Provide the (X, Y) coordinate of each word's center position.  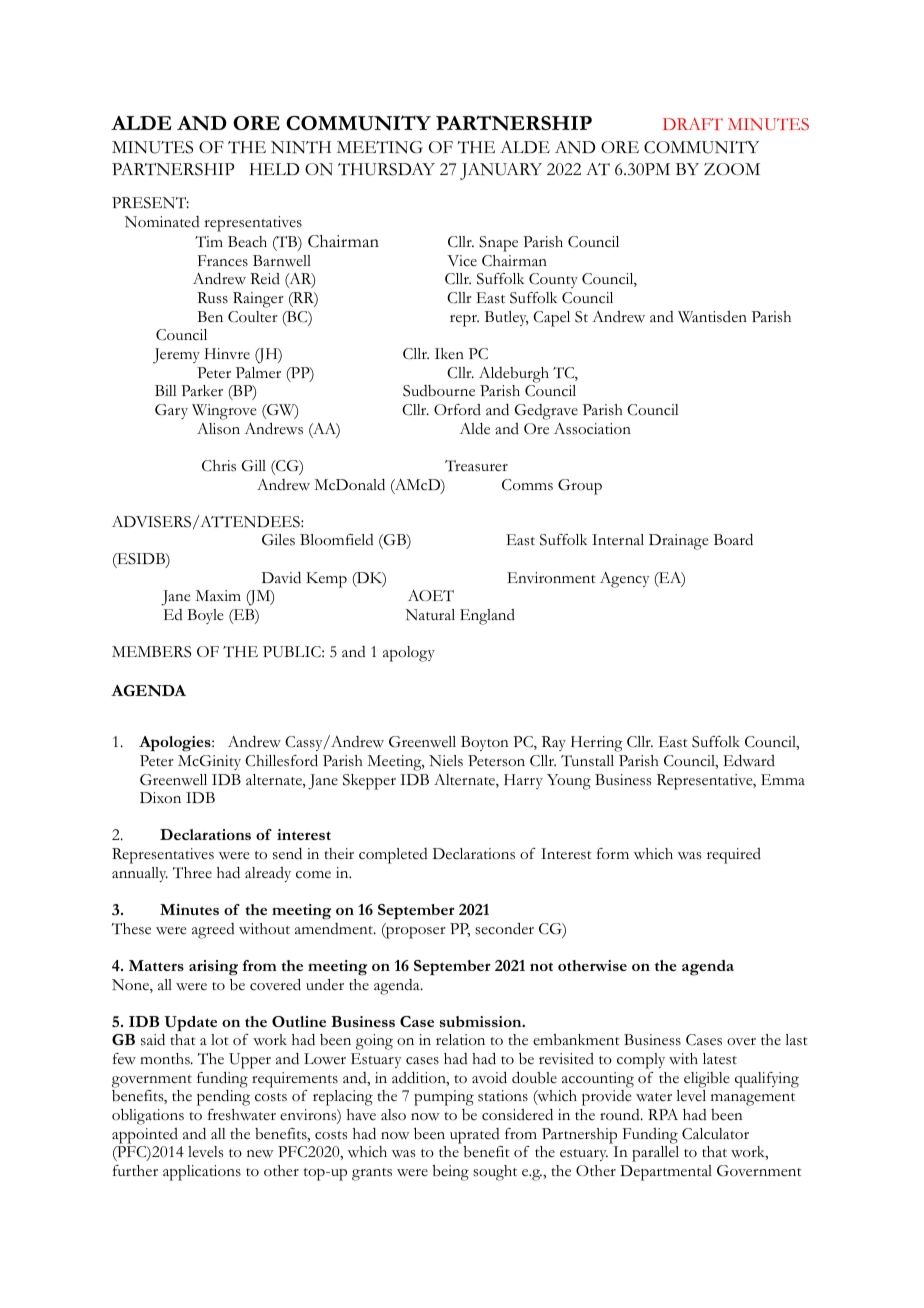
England (487, 617)
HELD (274, 169)
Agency (625, 580)
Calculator (715, 1134)
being (450, 1173)
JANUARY (501, 171)
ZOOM (732, 169)
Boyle (205, 616)
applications (202, 1173)
